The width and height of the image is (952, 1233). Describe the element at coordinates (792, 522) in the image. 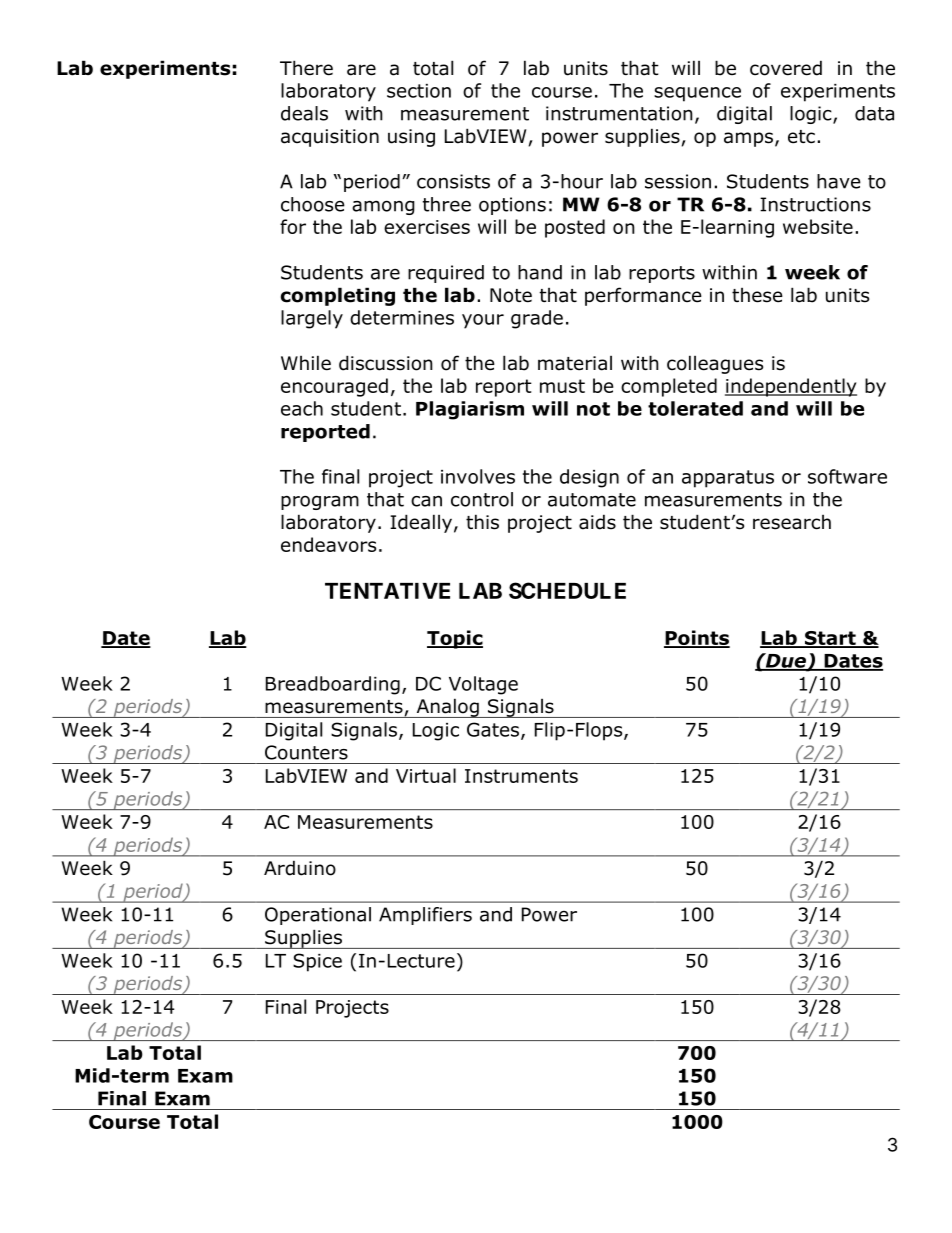

I see `research` at that location.
